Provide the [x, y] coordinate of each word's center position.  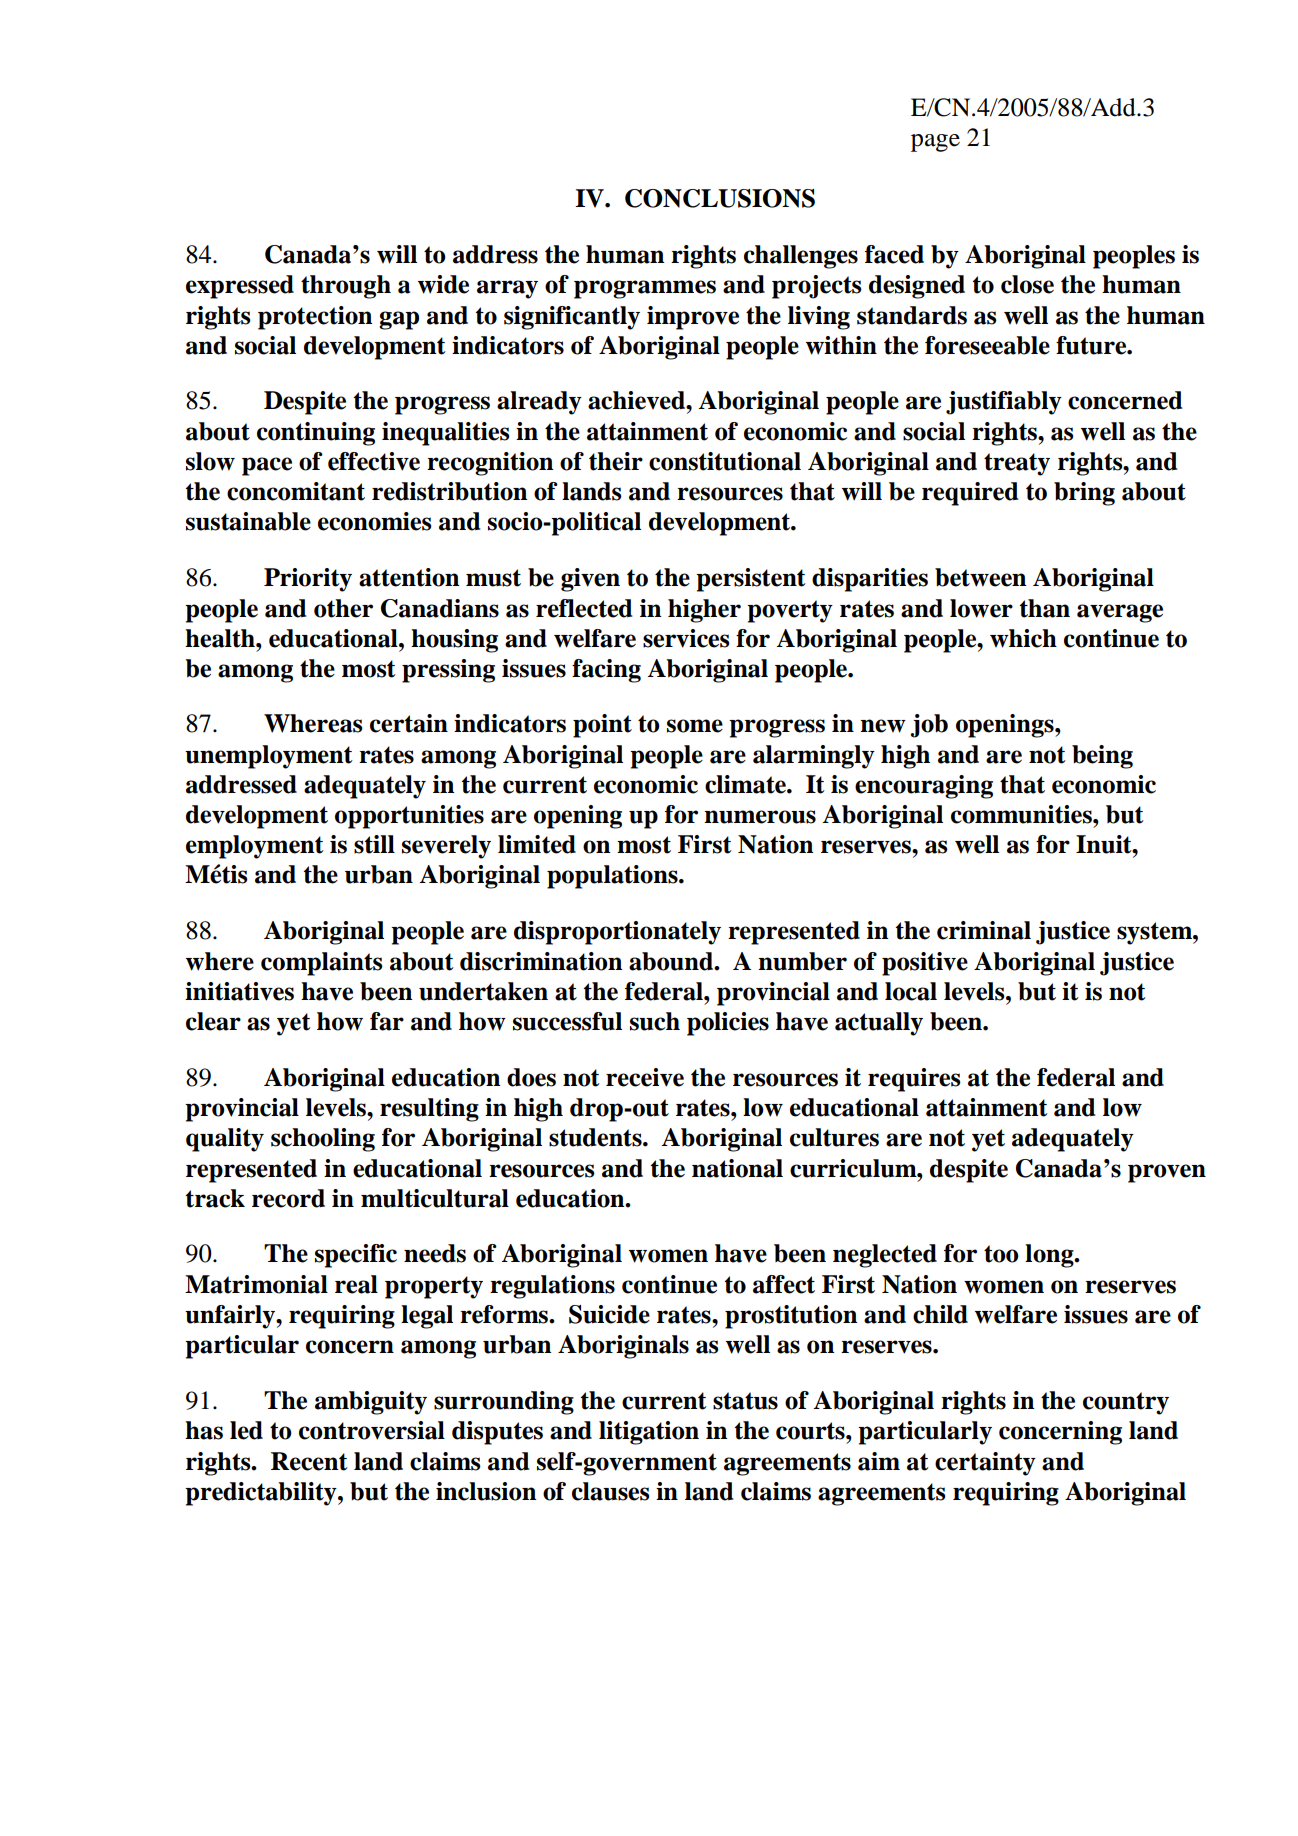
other [343, 608]
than [1044, 608]
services [686, 638]
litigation [649, 1433]
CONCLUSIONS [720, 198]
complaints [322, 964]
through [346, 287]
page [935, 143]
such [655, 1021]
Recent [309, 1461]
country [1126, 1403]
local [911, 991]
